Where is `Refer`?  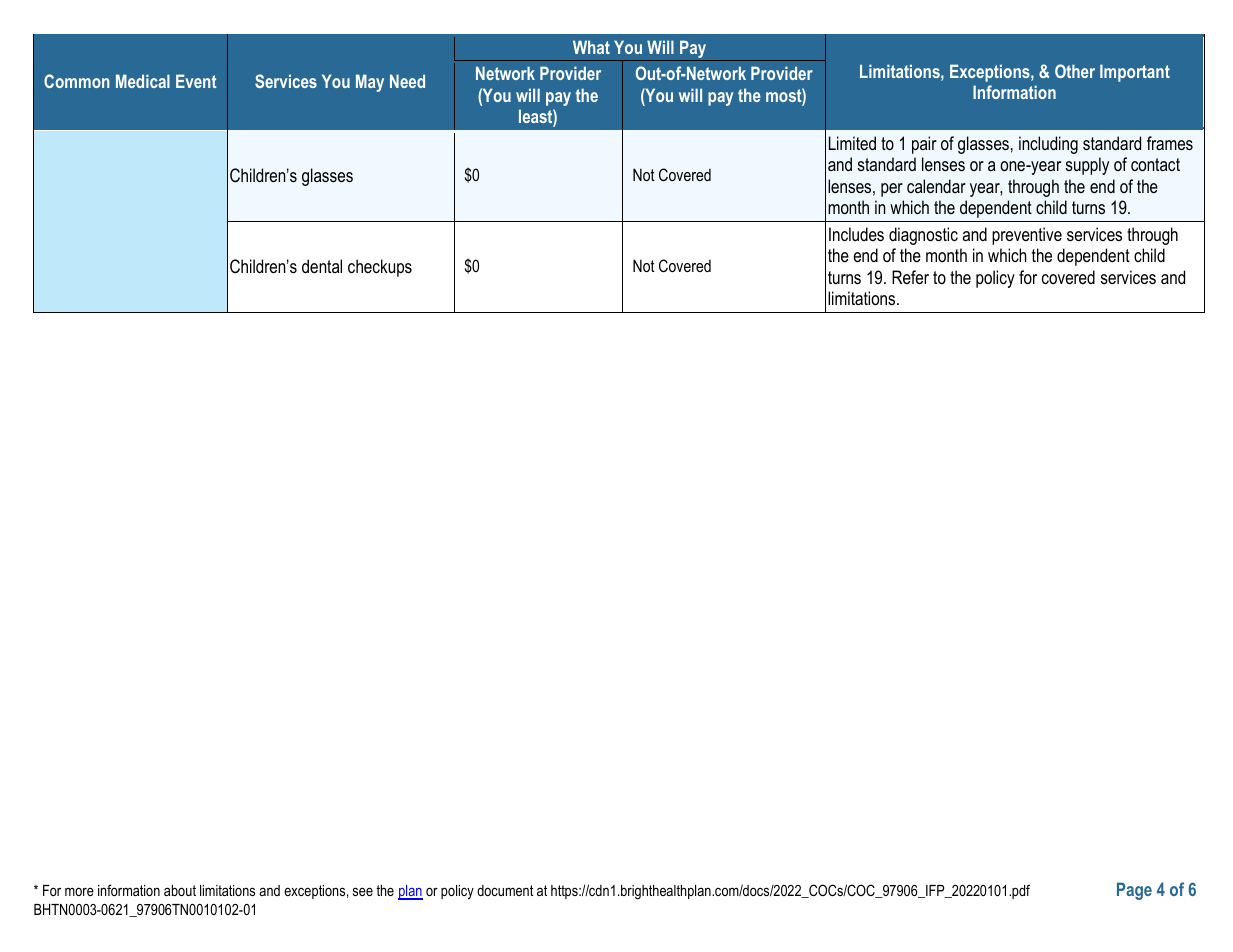
Refer is located at coordinates (910, 277).
